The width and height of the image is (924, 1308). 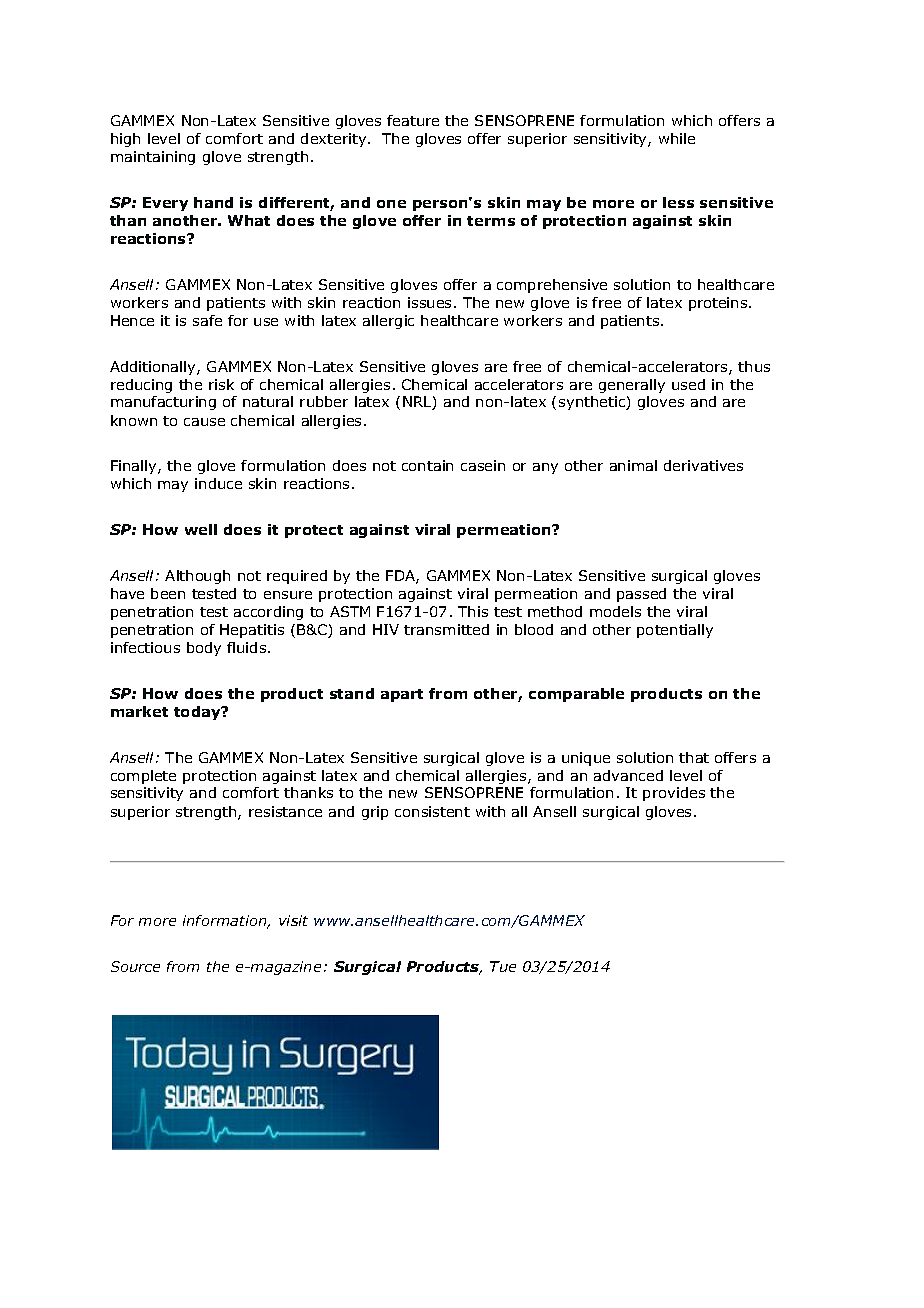 I want to click on passed, so click(x=641, y=595).
